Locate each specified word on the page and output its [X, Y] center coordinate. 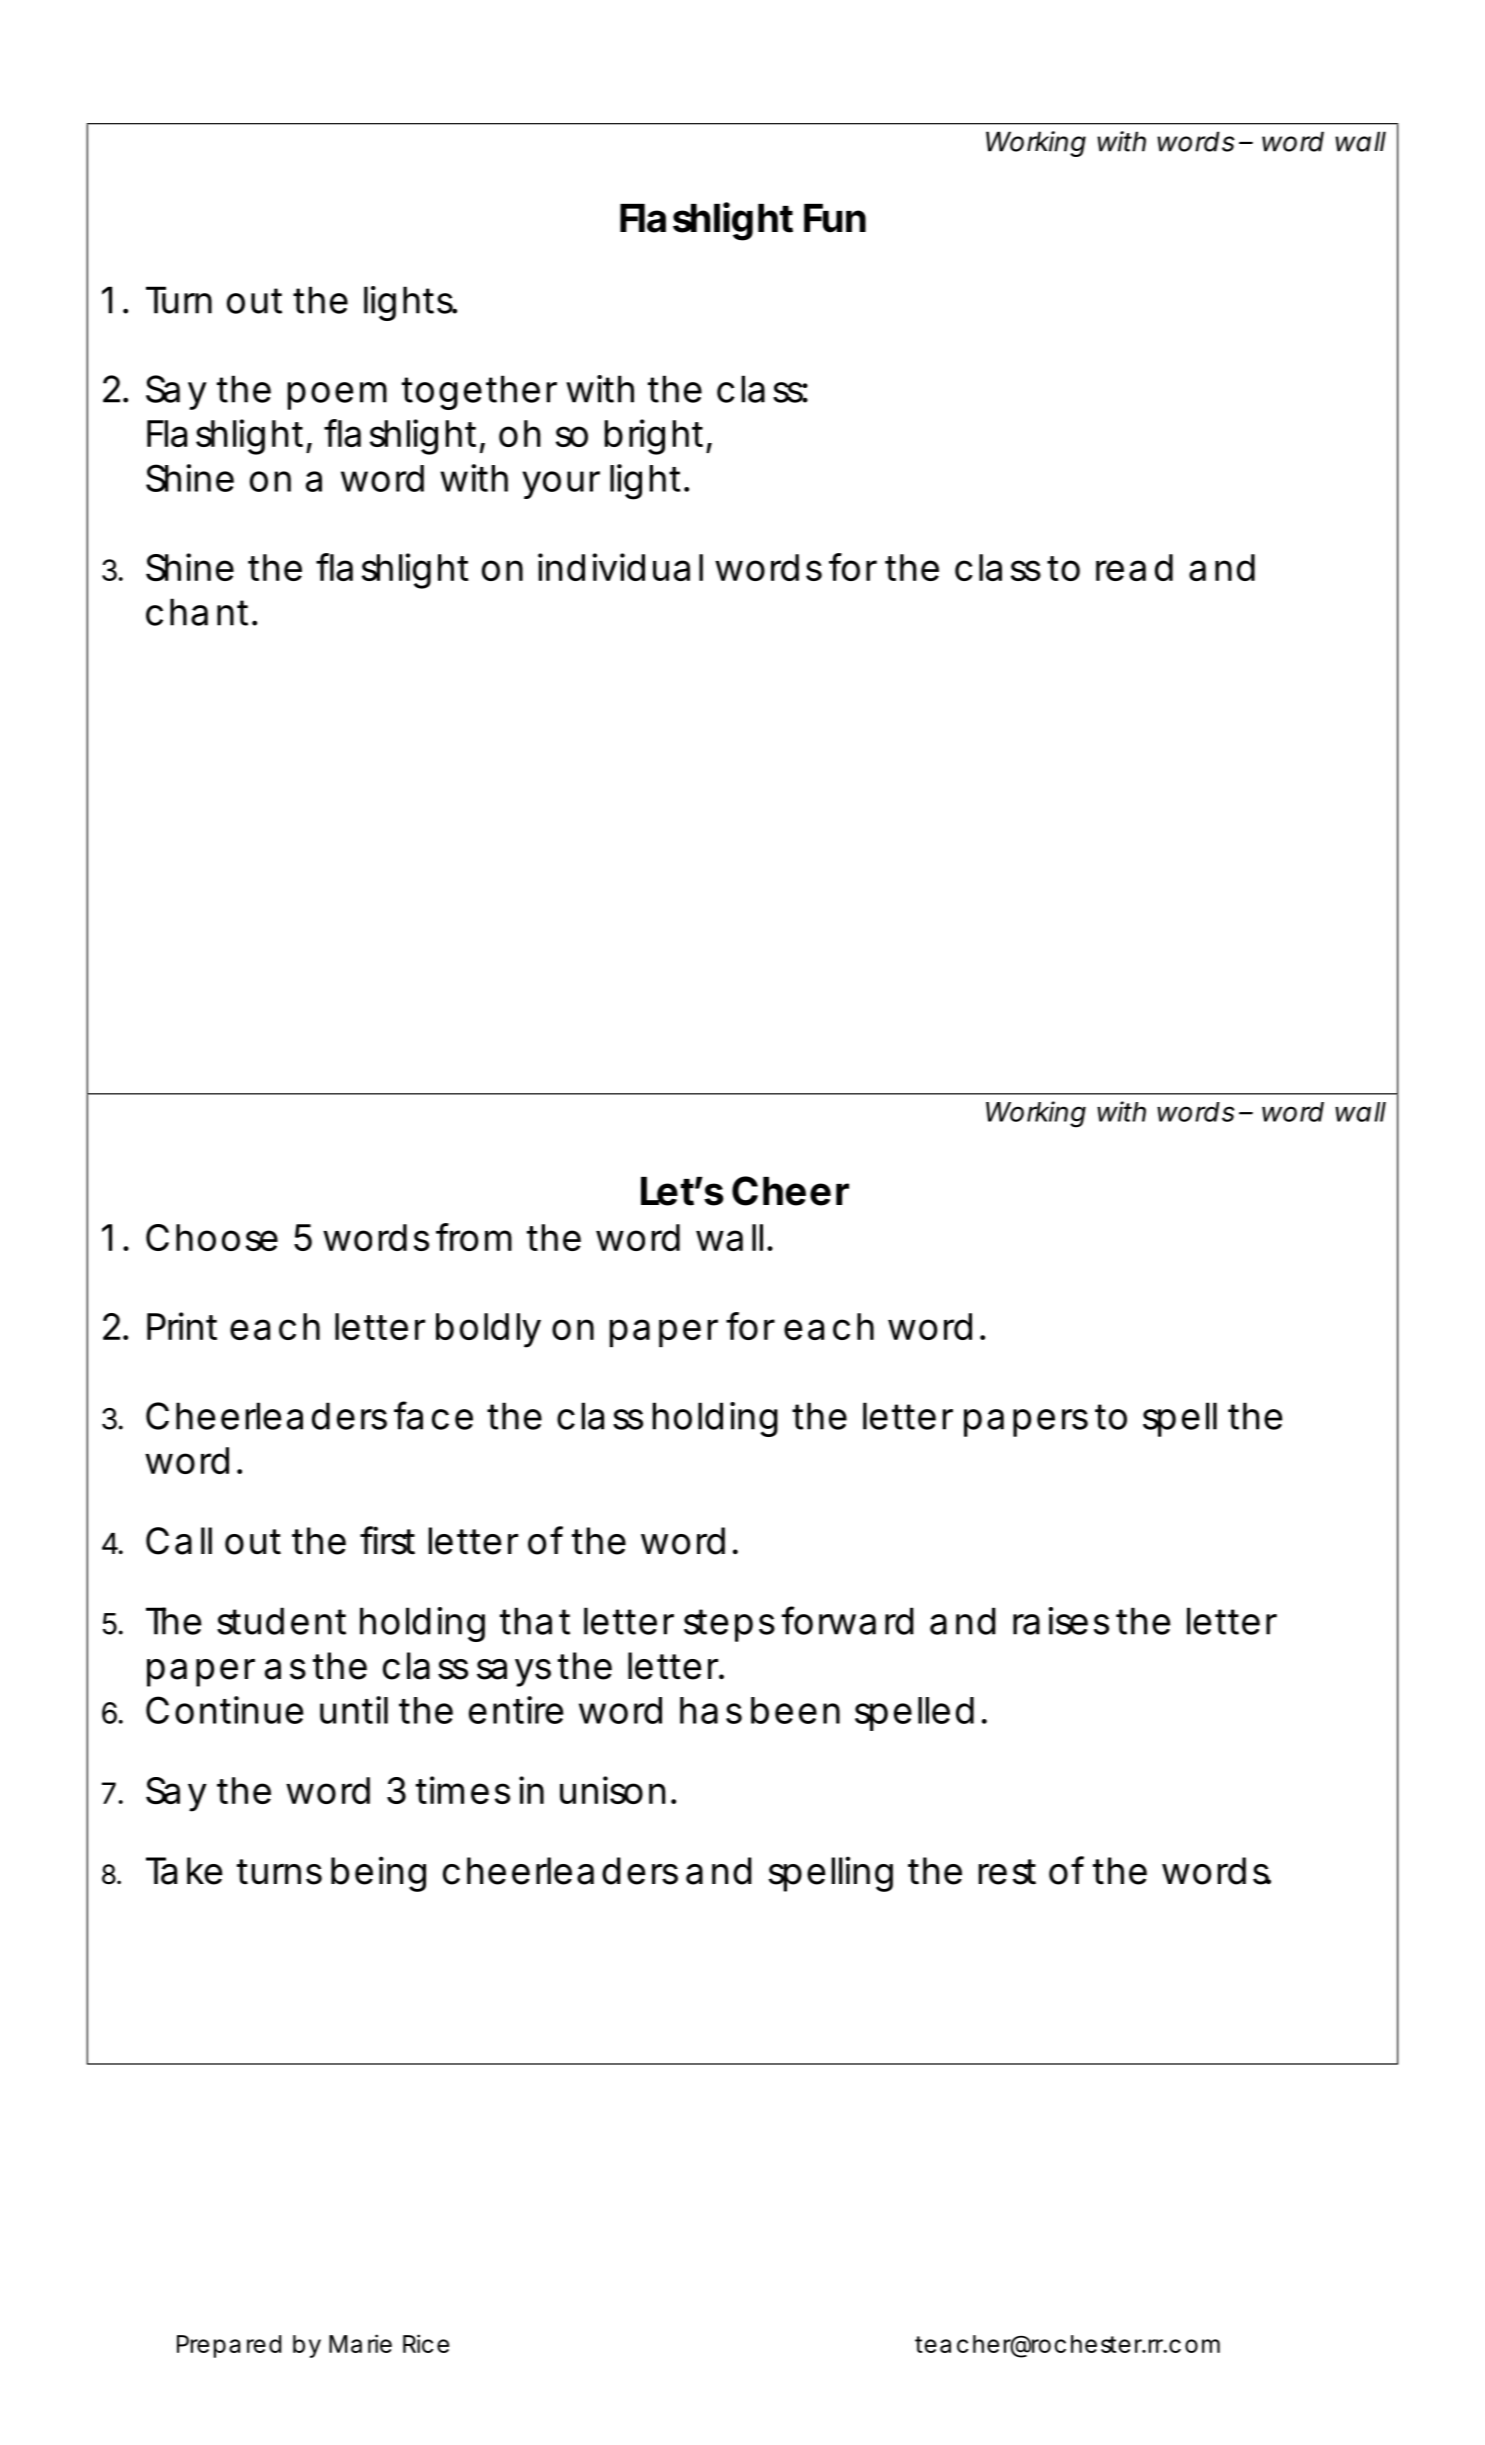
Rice [426, 2343]
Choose [212, 1237]
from [474, 1237]
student [281, 1621]
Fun [835, 218]
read [1134, 567]
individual [620, 567]
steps [729, 1625]
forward [848, 1620]
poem [337, 396]
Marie [360, 2343]
